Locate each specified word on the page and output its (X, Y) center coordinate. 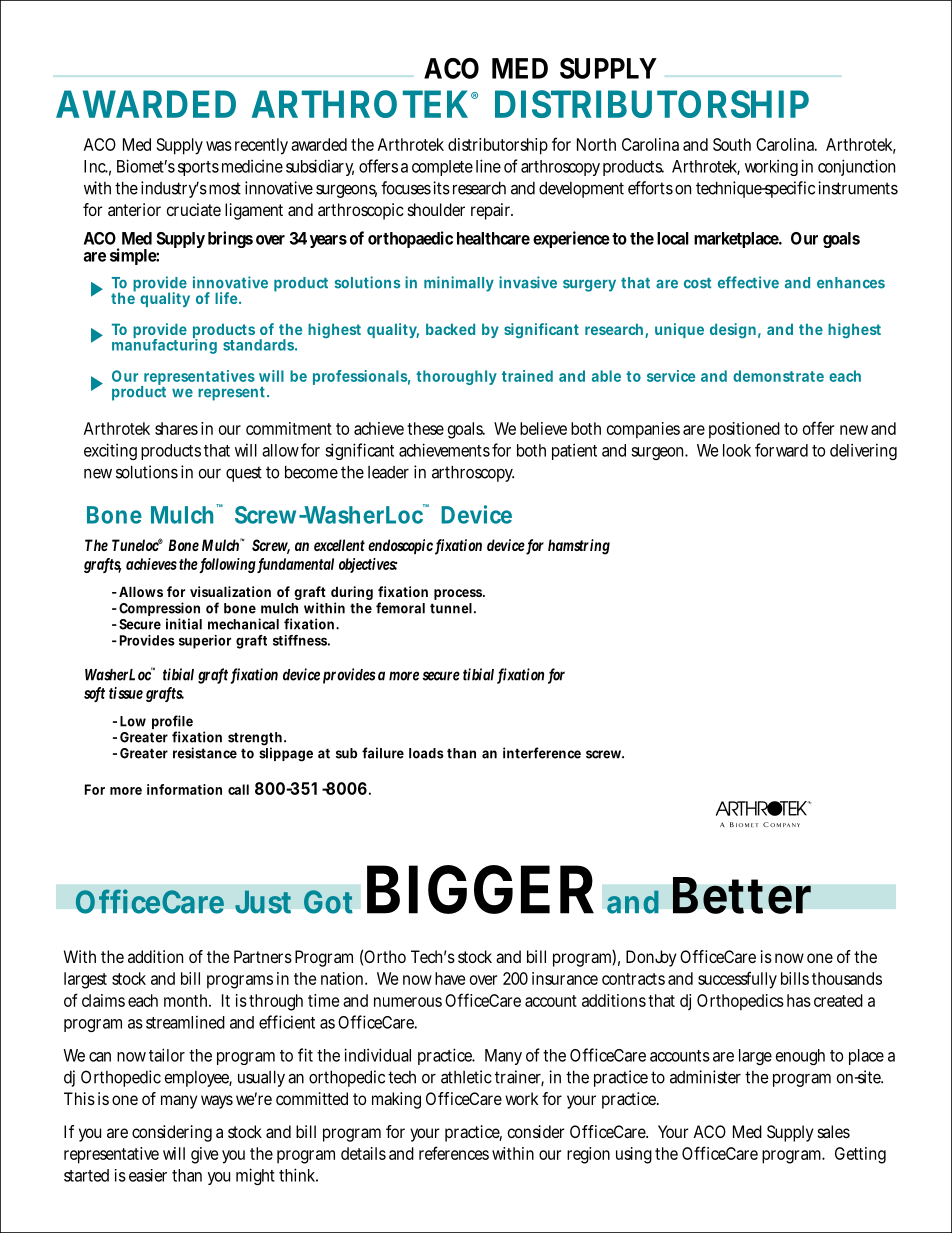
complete (442, 168)
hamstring (579, 547)
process (459, 594)
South (732, 144)
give (204, 1155)
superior (205, 642)
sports (198, 168)
